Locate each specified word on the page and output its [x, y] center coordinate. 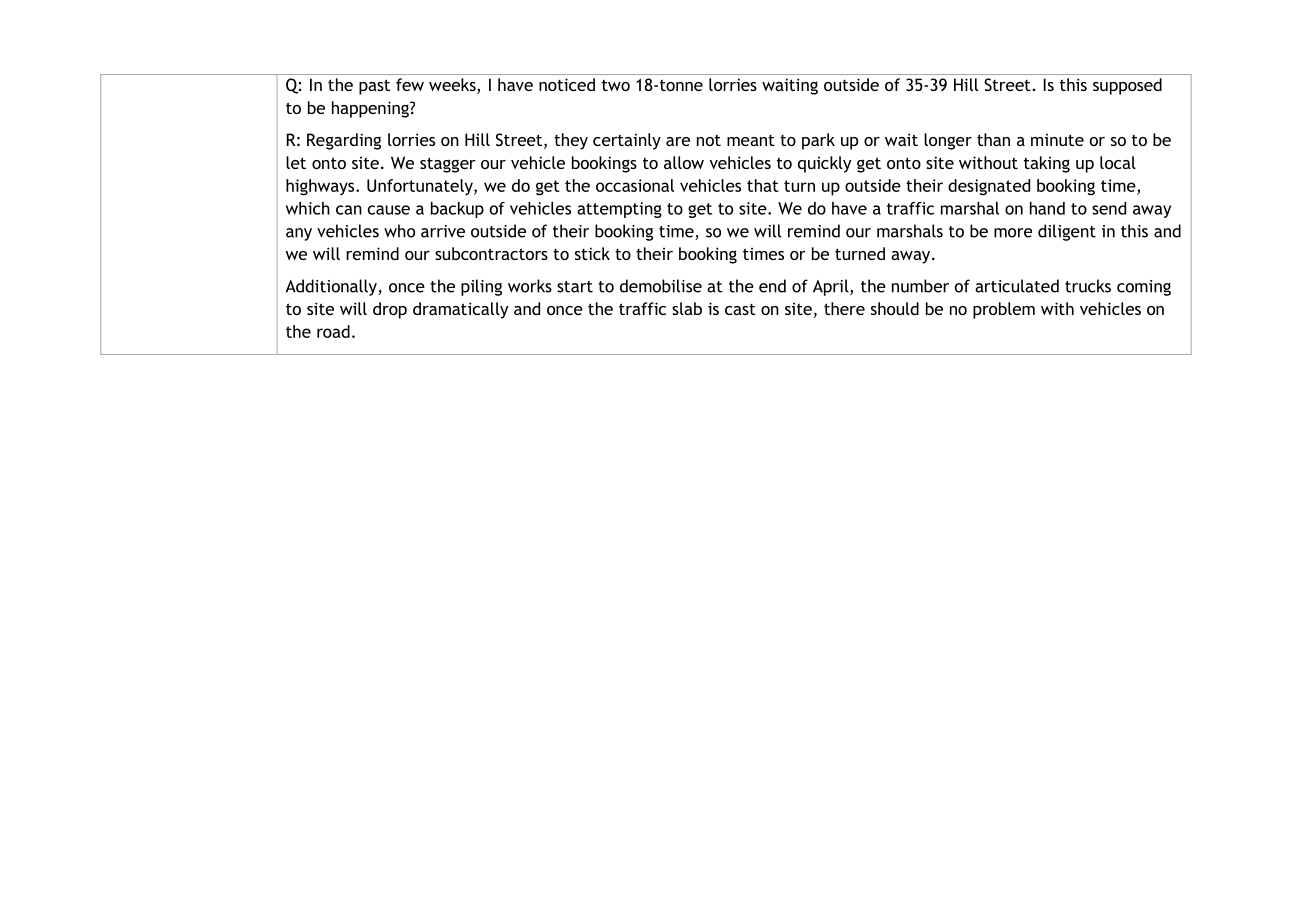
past [374, 87]
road [333, 331]
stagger [448, 165]
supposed [1127, 86]
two [616, 85]
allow [684, 162]
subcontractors [491, 253]
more [1013, 233]
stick [592, 253]
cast [740, 309]
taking [1047, 164]
